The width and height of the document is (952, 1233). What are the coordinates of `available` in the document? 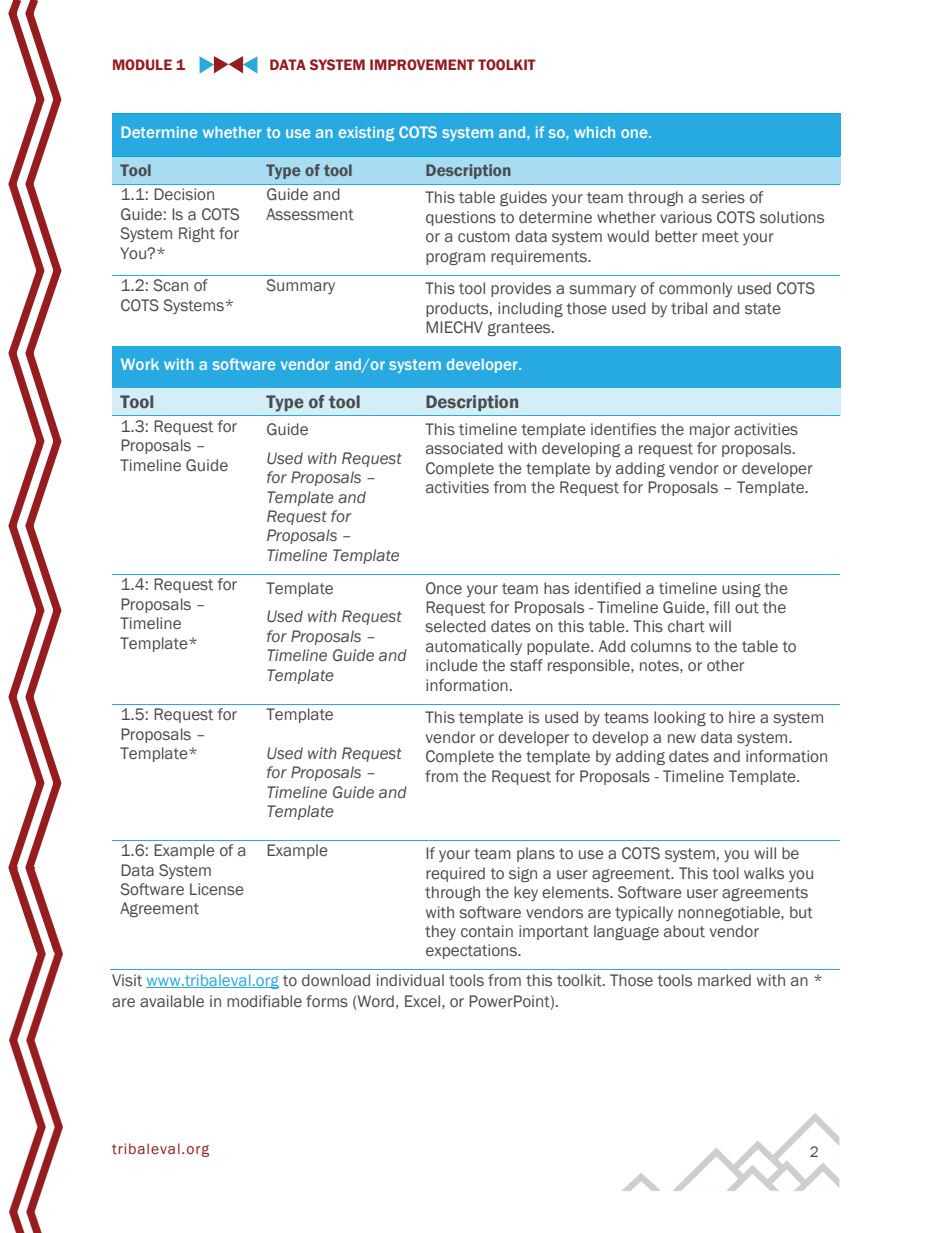 It's located at (172, 1001).
